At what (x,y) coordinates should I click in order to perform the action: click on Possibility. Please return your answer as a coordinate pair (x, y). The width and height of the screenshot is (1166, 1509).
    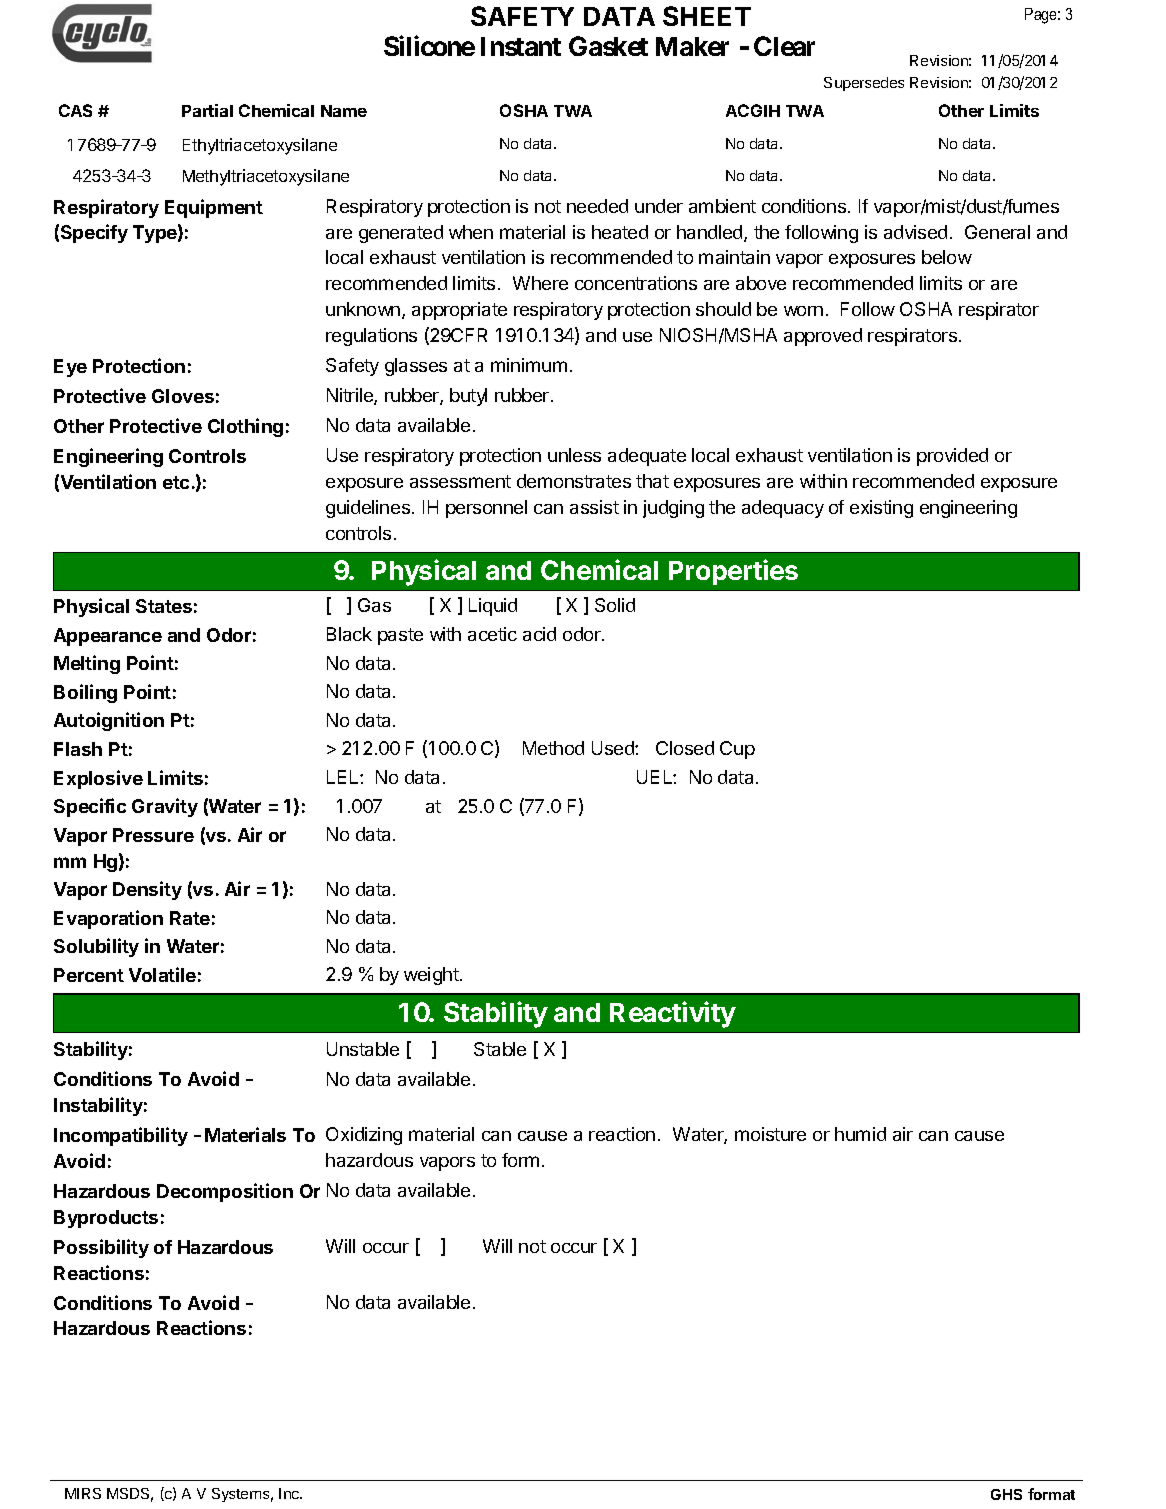
    Looking at the image, I should click on (101, 1248).
